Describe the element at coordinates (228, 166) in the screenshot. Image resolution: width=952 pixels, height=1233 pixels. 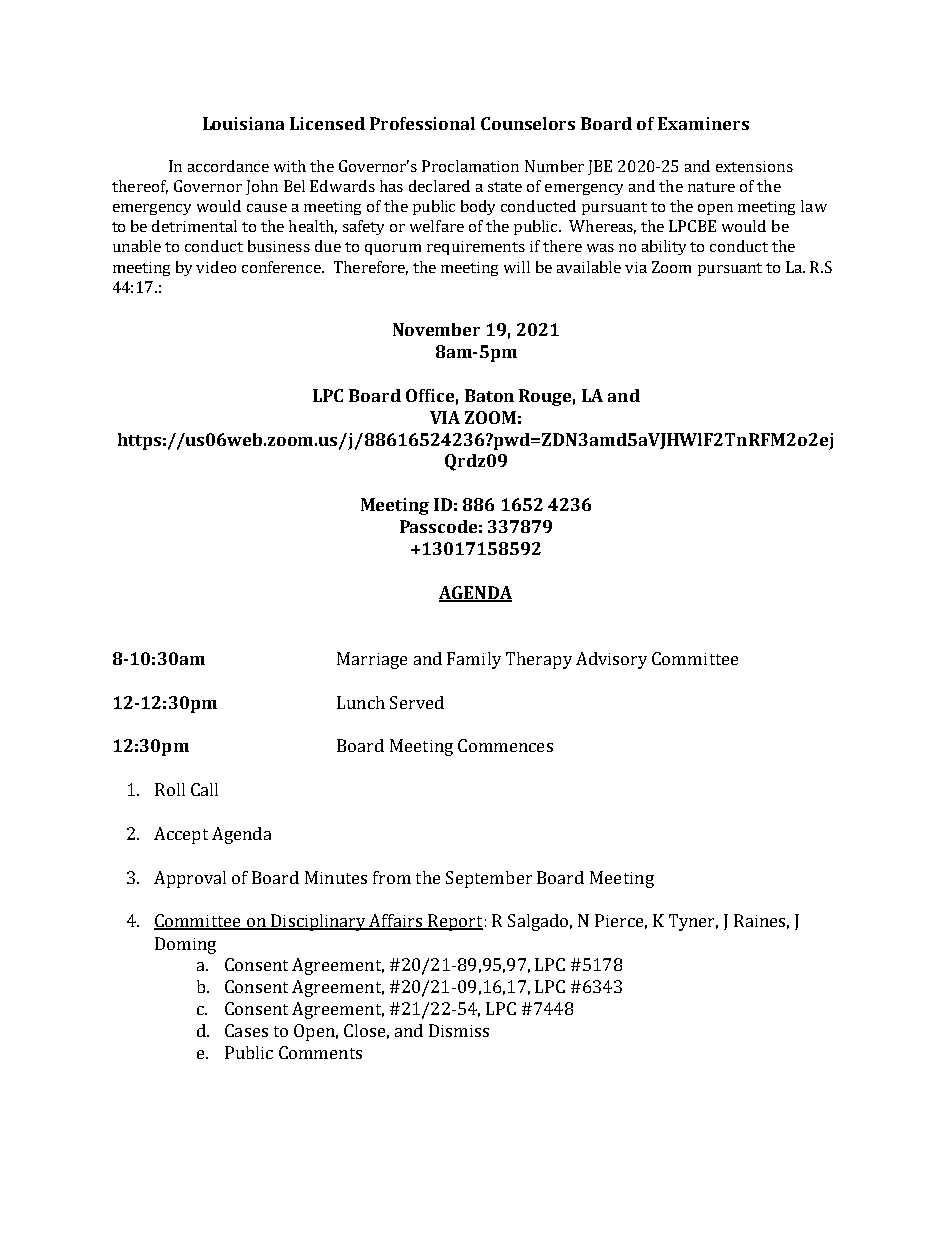
I see `accordance` at that location.
